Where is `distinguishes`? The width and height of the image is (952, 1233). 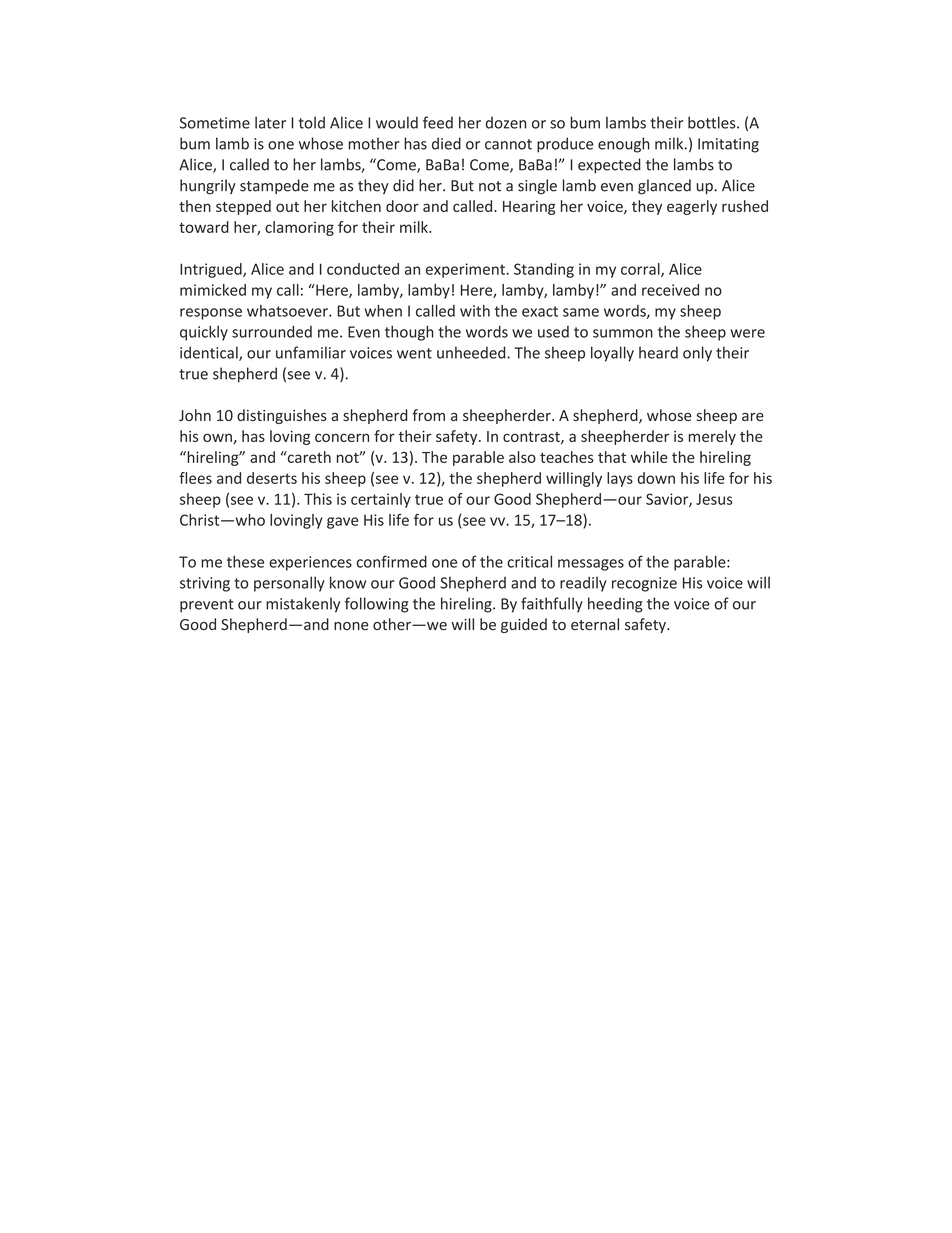 distinguishes is located at coordinates (282, 416).
